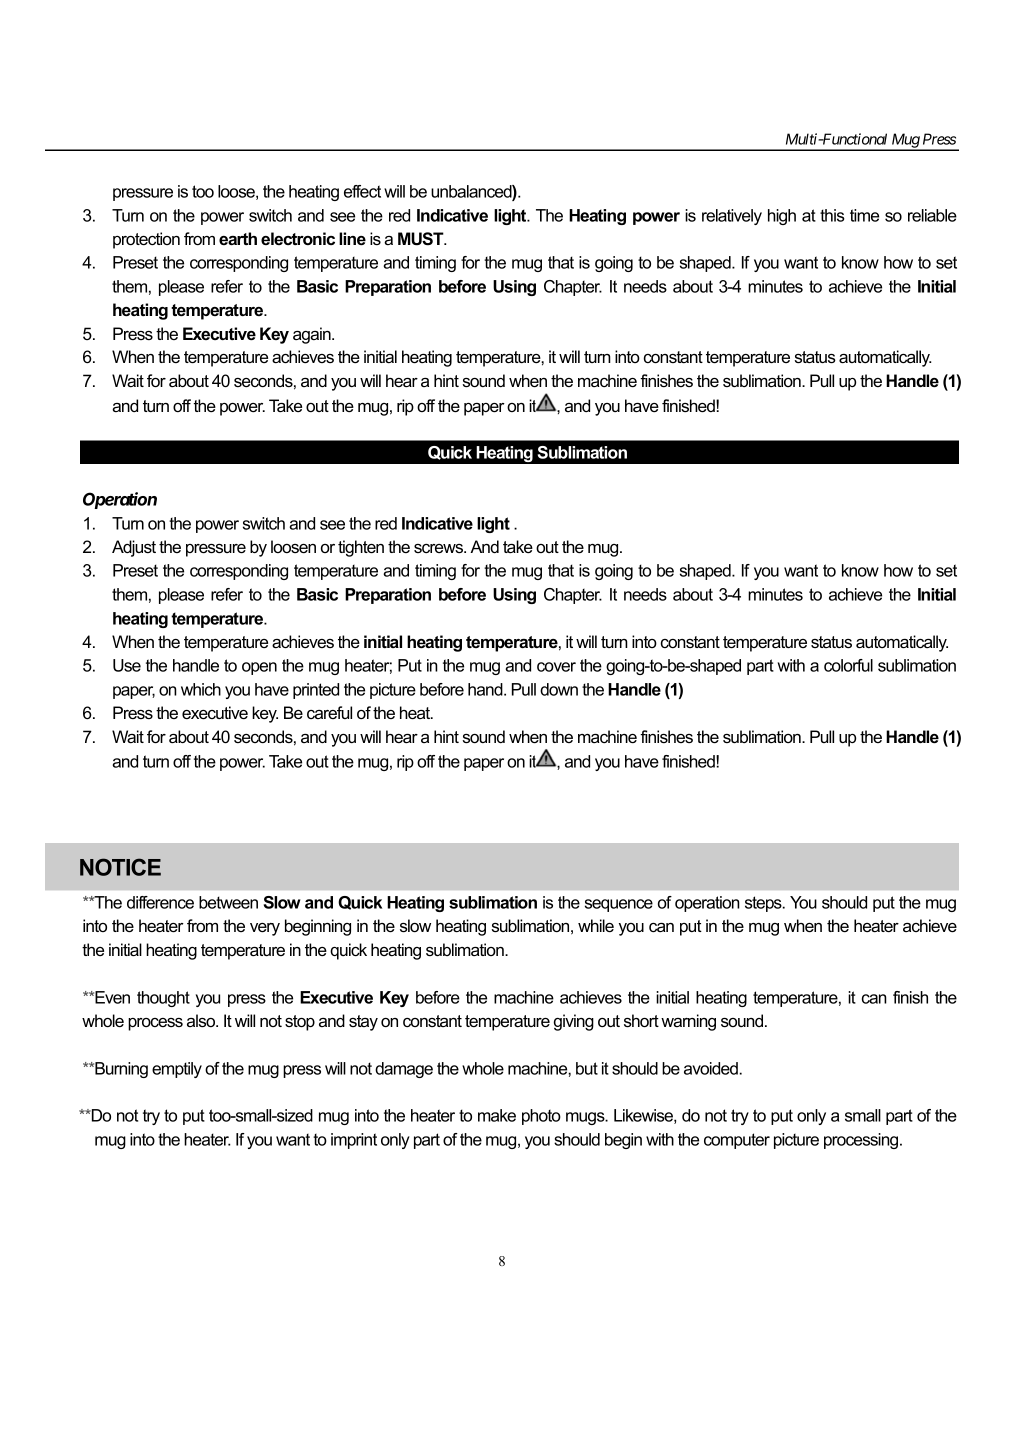 This screenshot has width=1011, height=1430. What do you see at coordinates (737, 1141) in the screenshot?
I see `computer` at bounding box center [737, 1141].
